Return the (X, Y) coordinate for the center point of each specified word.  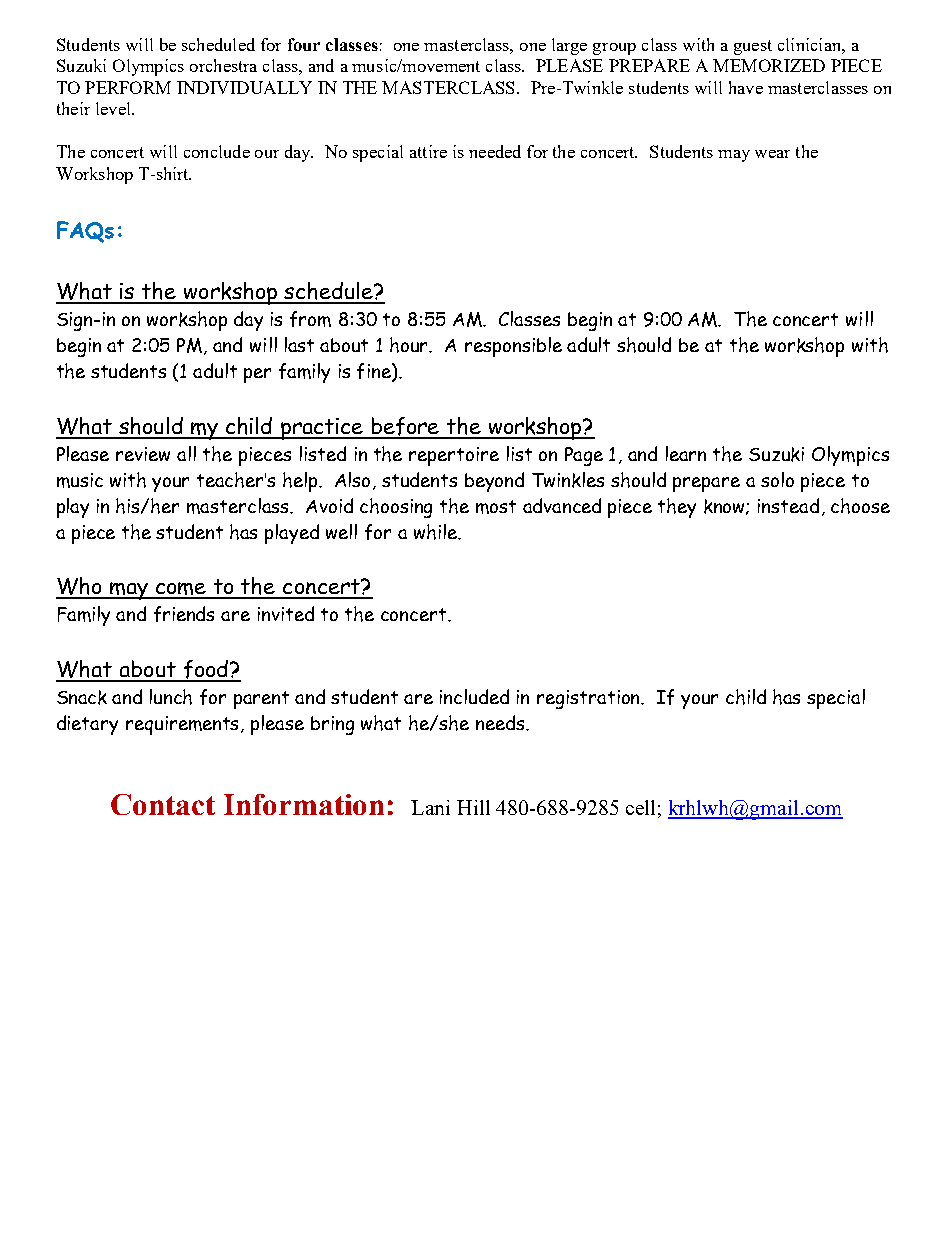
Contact (163, 804)
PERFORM (128, 87)
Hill (473, 807)
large (569, 46)
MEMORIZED (769, 65)
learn (686, 453)
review (143, 454)
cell (640, 807)
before (406, 427)
